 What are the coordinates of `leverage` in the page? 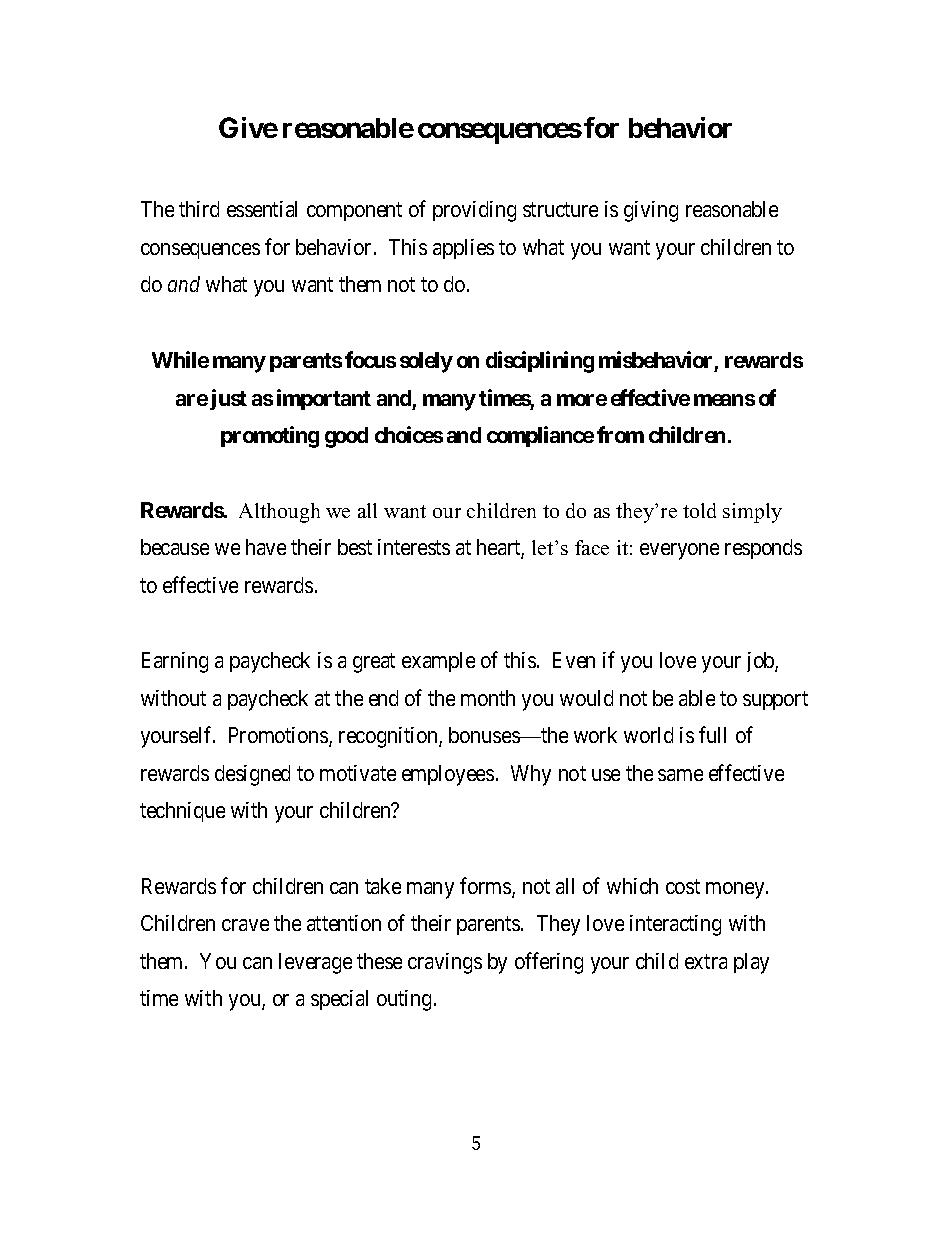 It's located at (315, 963).
